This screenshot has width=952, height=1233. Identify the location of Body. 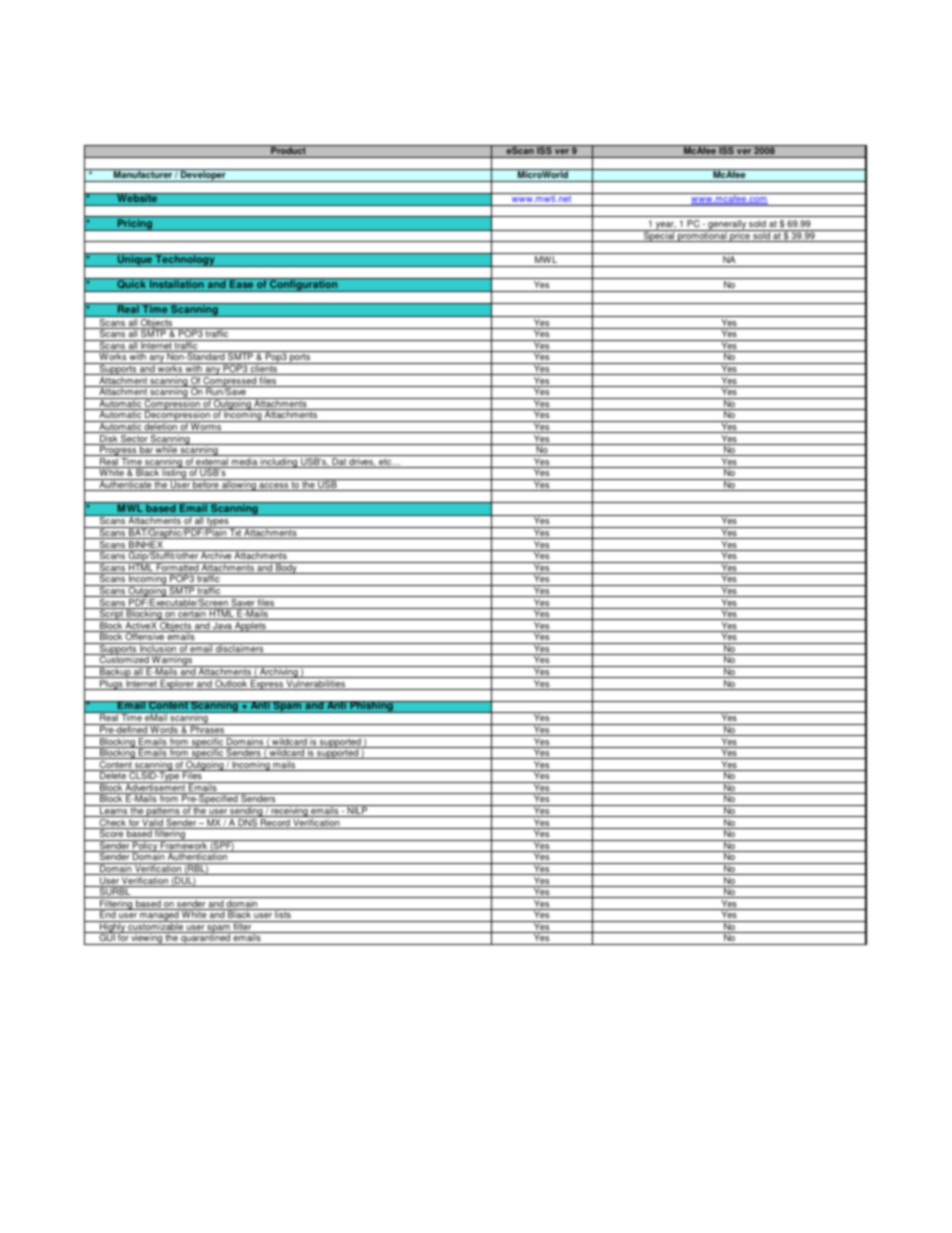
(286, 568).
